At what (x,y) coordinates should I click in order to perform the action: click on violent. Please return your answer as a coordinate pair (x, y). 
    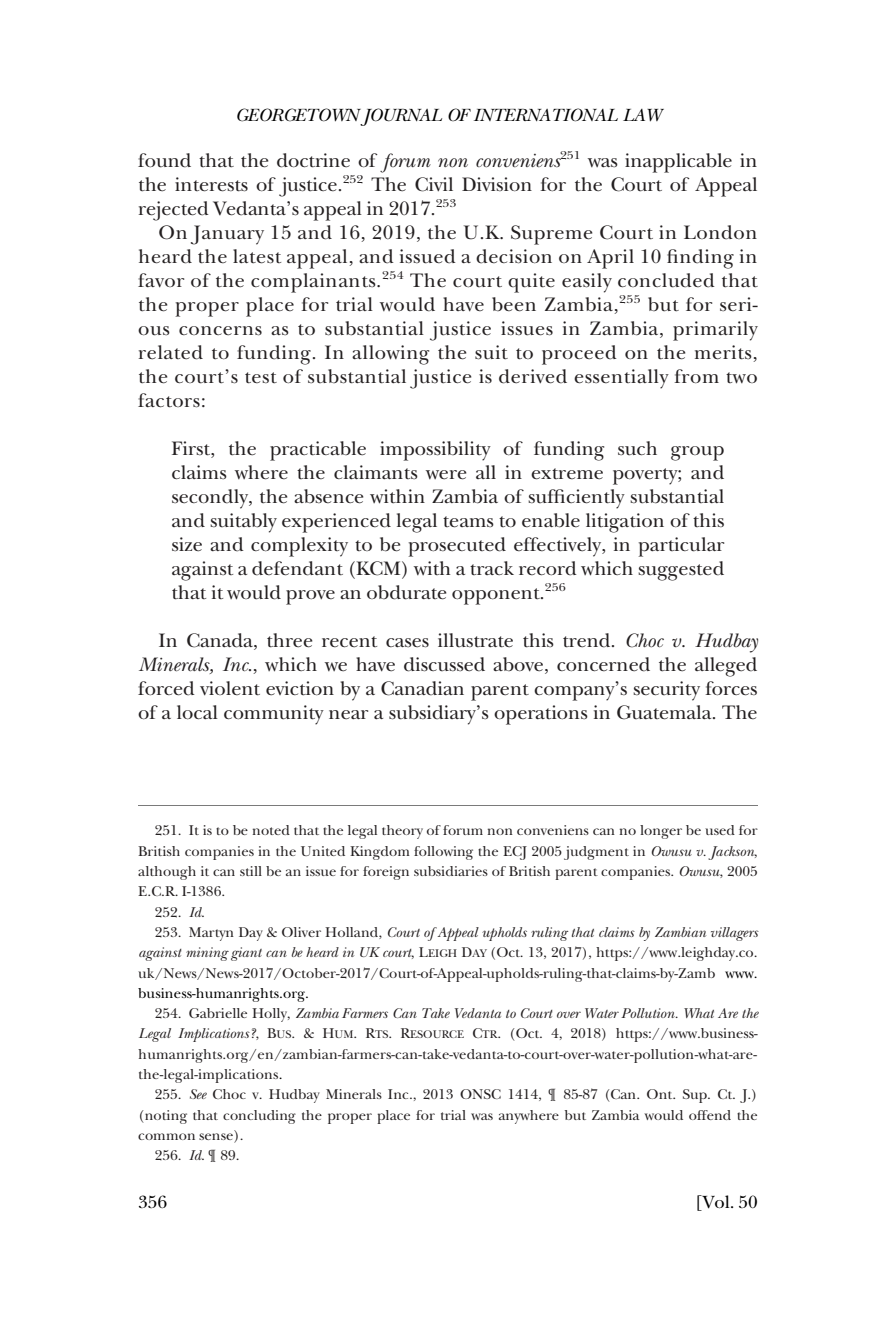
    Looking at the image, I should click on (230, 688).
